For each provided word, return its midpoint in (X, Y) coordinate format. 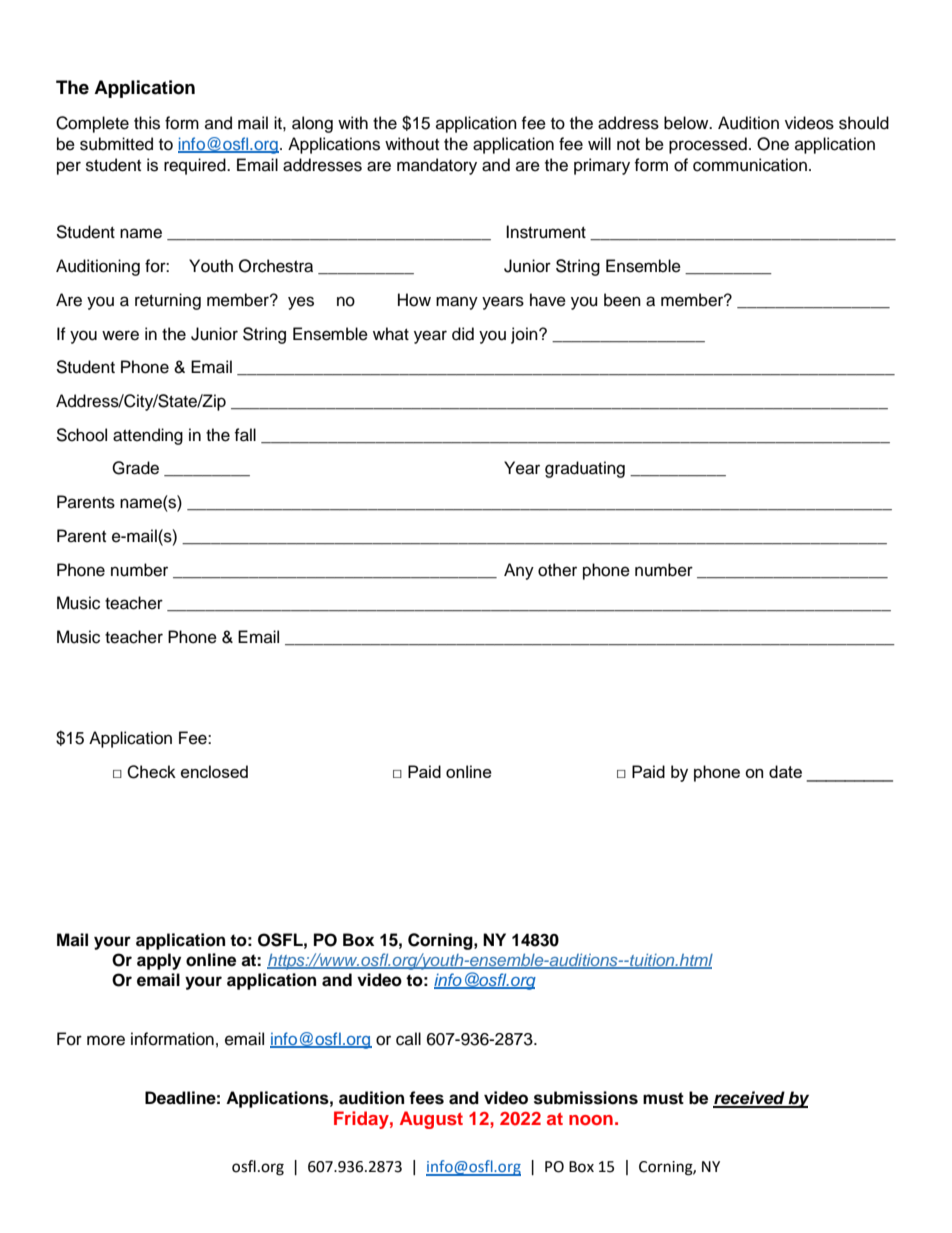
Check (151, 772)
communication (750, 165)
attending (148, 436)
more (106, 1040)
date (785, 771)
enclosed (214, 771)
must (663, 1098)
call (408, 1039)
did (463, 334)
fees (426, 1098)
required (196, 166)
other (557, 570)
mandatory (437, 166)
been (622, 300)
